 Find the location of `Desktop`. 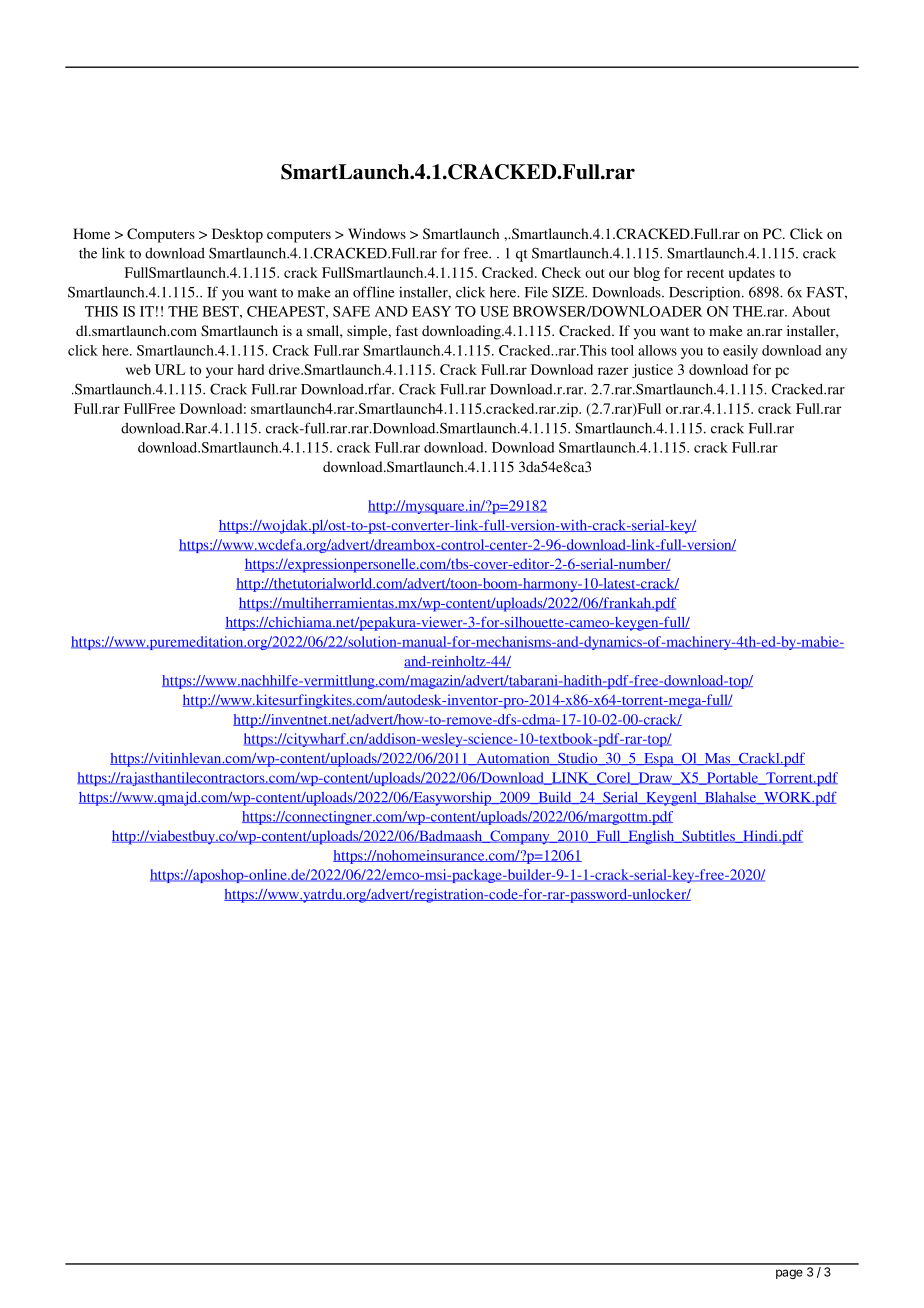

Desktop is located at coordinates (237, 235).
